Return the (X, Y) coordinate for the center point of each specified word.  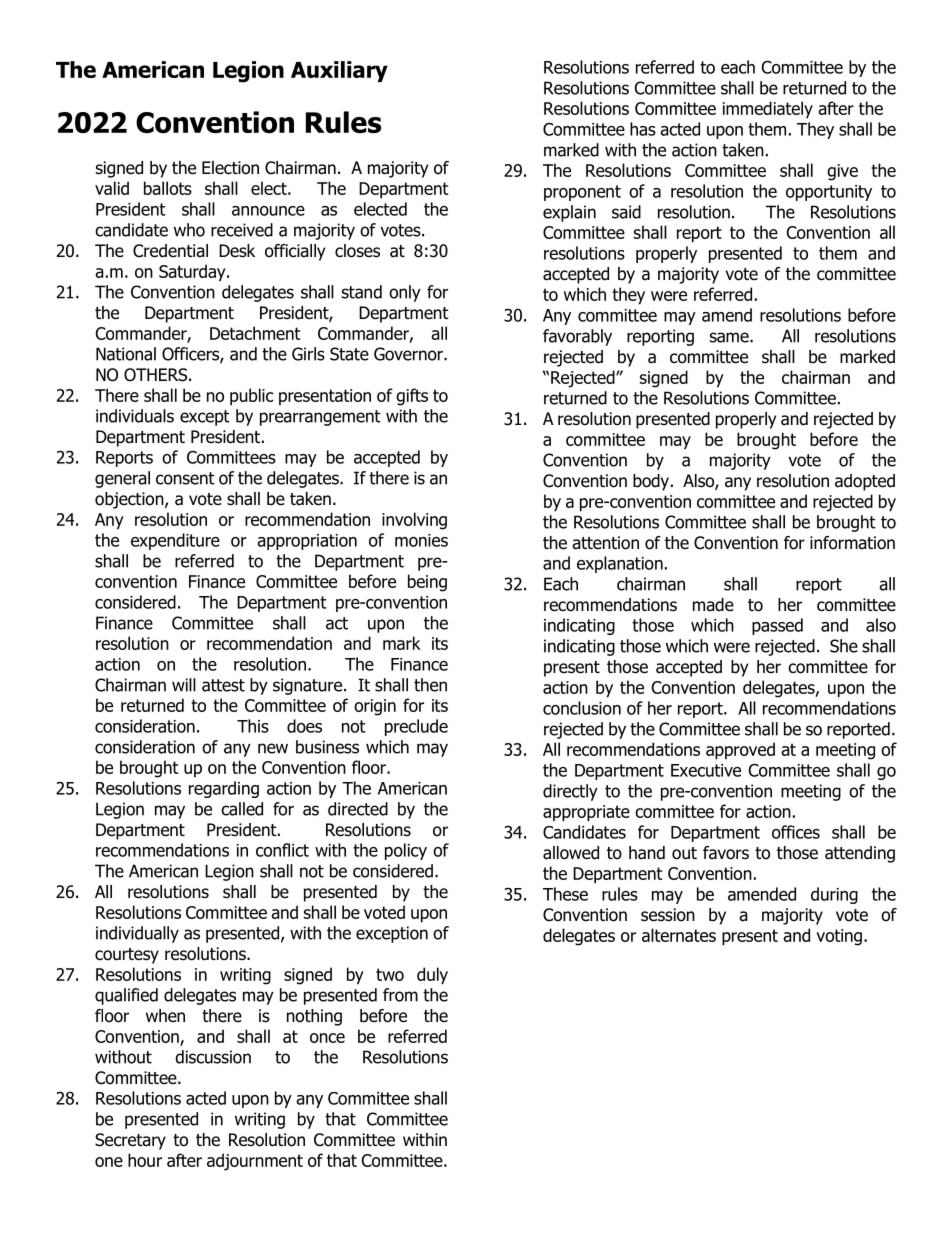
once (327, 1038)
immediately (768, 109)
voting (839, 937)
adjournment (255, 1162)
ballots (168, 188)
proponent (582, 193)
